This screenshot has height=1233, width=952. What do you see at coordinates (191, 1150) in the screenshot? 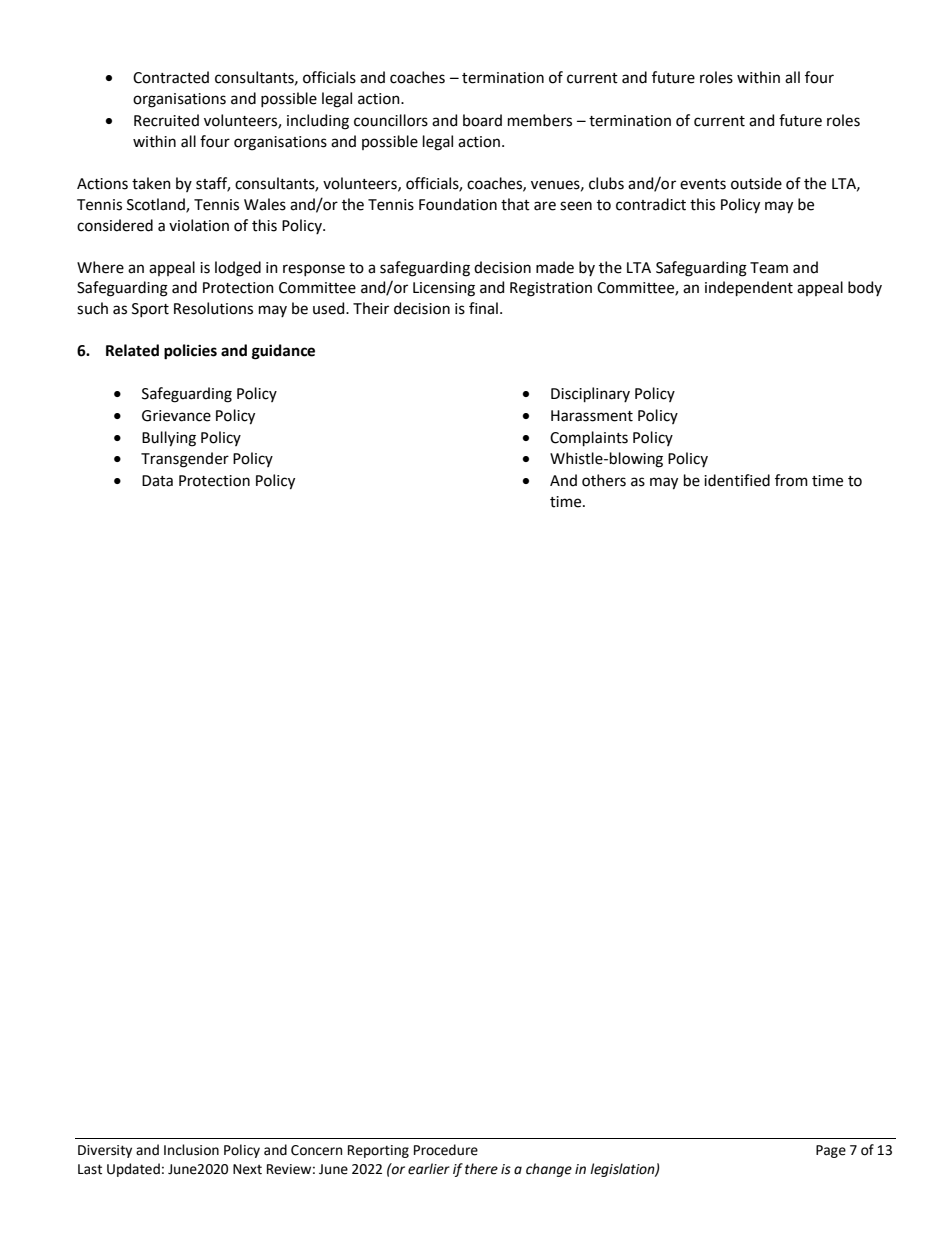
I see `Inclusion` at bounding box center [191, 1150].
